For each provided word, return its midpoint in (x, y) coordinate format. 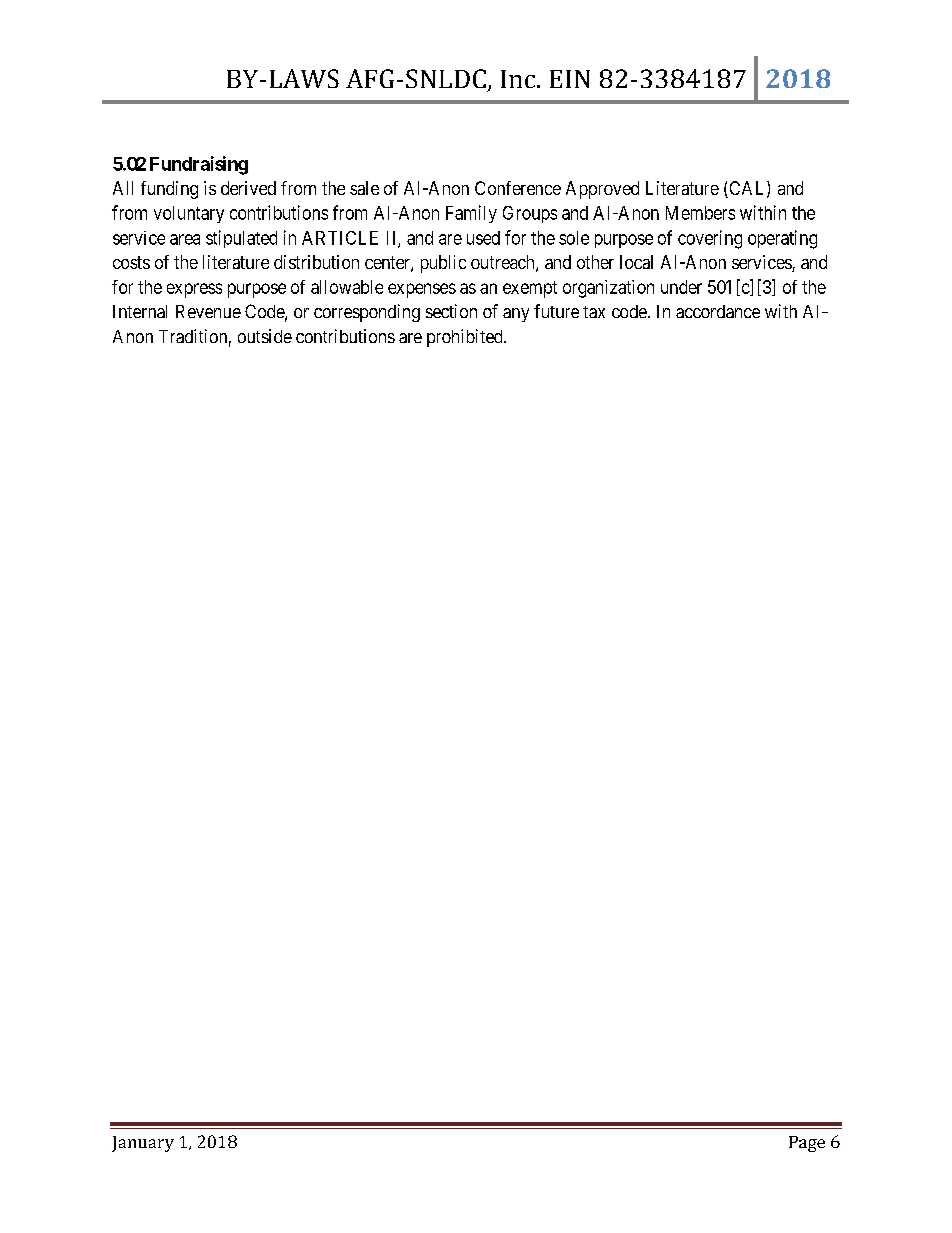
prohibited (466, 338)
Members (700, 213)
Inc (519, 79)
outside (265, 336)
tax (594, 312)
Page (807, 1144)
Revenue (208, 311)
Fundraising (199, 165)
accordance (718, 311)
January (143, 1144)
